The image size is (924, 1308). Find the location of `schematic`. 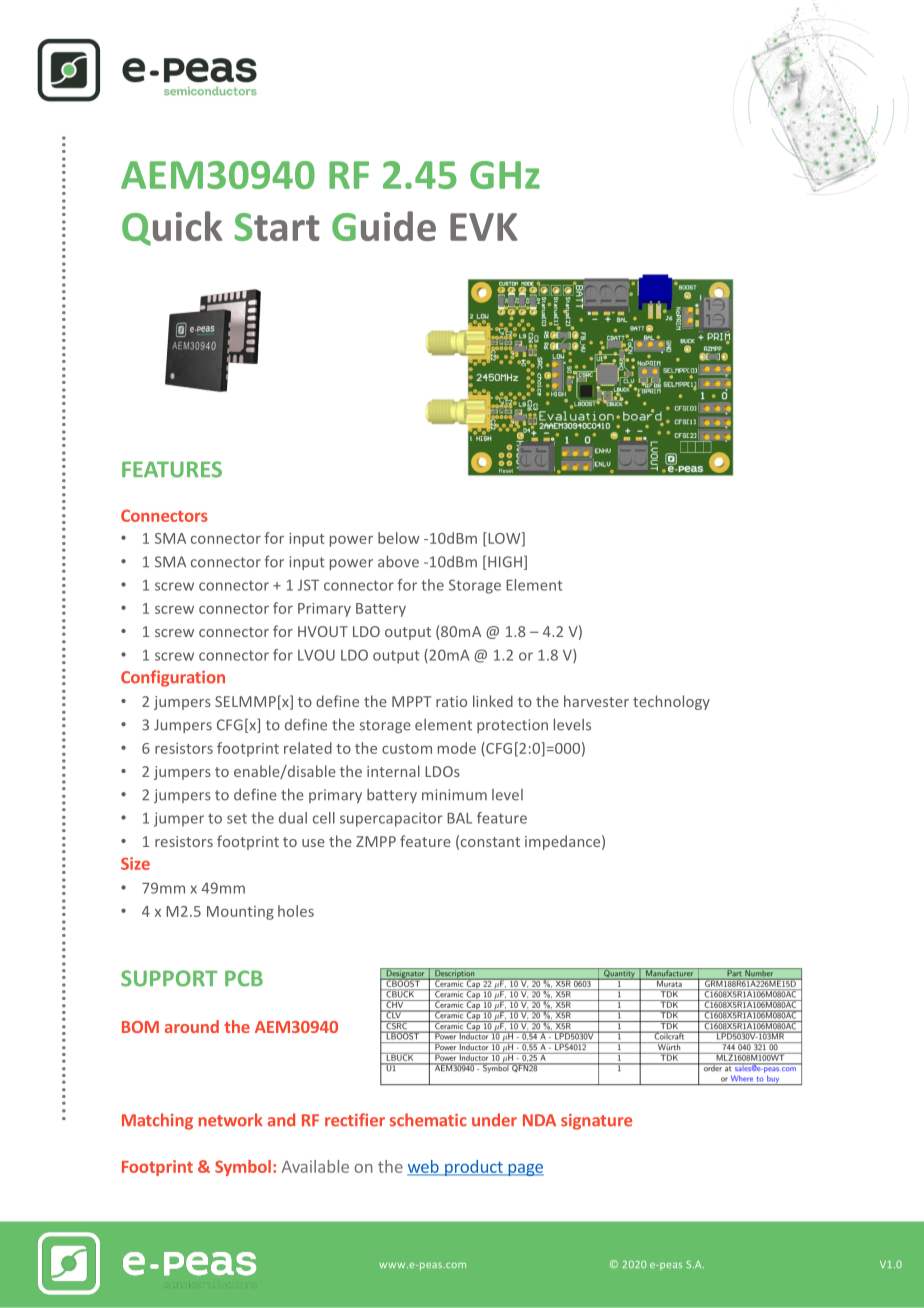

schematic is located at coordinates (428, 1120).
